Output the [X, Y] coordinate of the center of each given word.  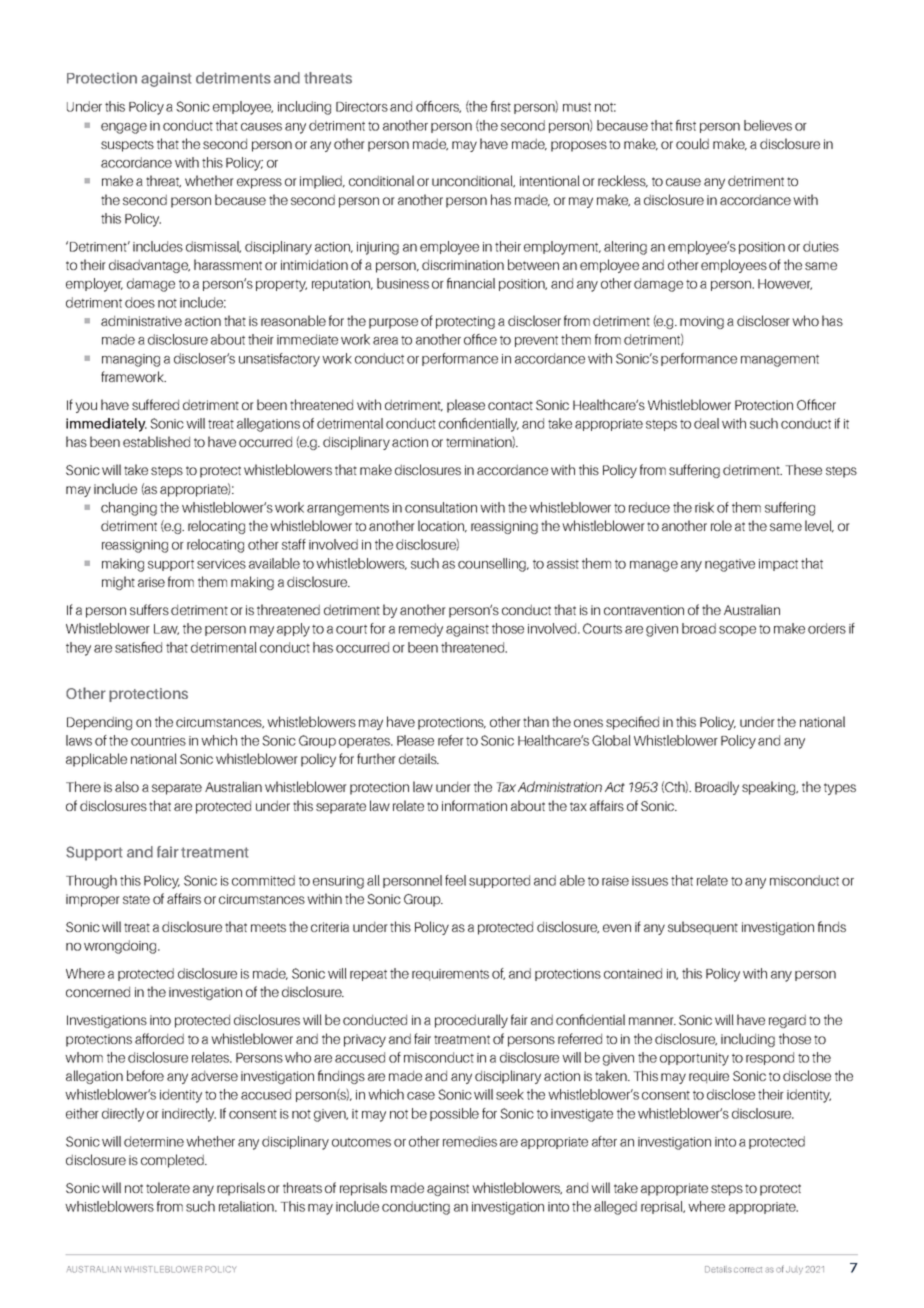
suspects [127, 146]
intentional [550, 180]
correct [748, 1270]
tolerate [168, 1187]
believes [768, 125]
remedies [470, 1141]
